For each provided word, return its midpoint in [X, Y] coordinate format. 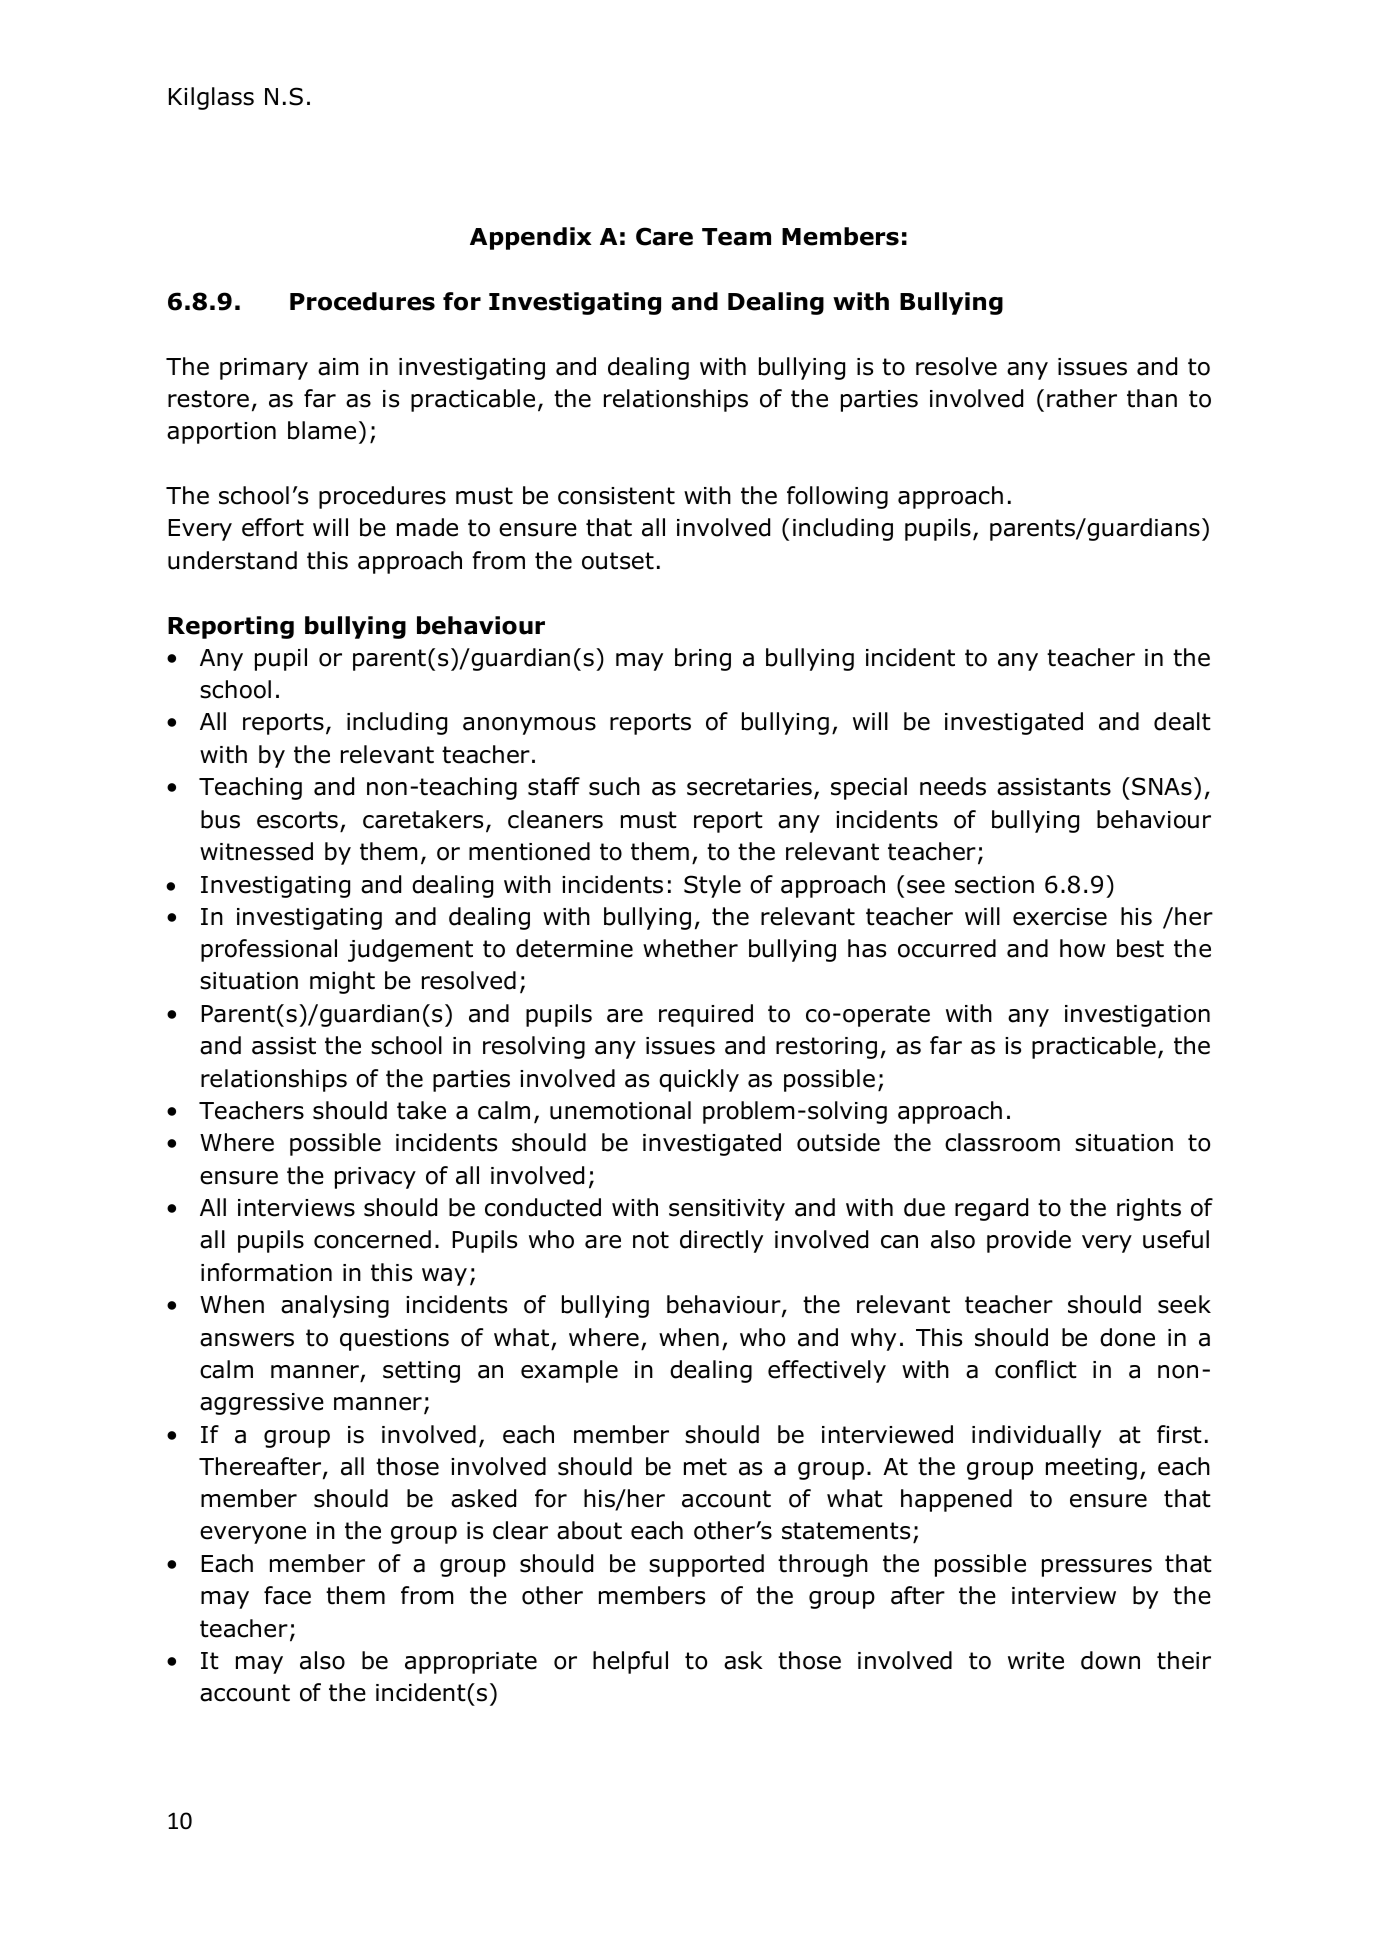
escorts [297, 820]
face [287, 1595]
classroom [1002, 1142]
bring [703, 659]
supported [706, 1565]
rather [1082, 398]
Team [736, 237]
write [1036, 1661]
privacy [375, 1178]
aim [338, 367]
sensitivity [727, 1210]
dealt [1182, 721]
